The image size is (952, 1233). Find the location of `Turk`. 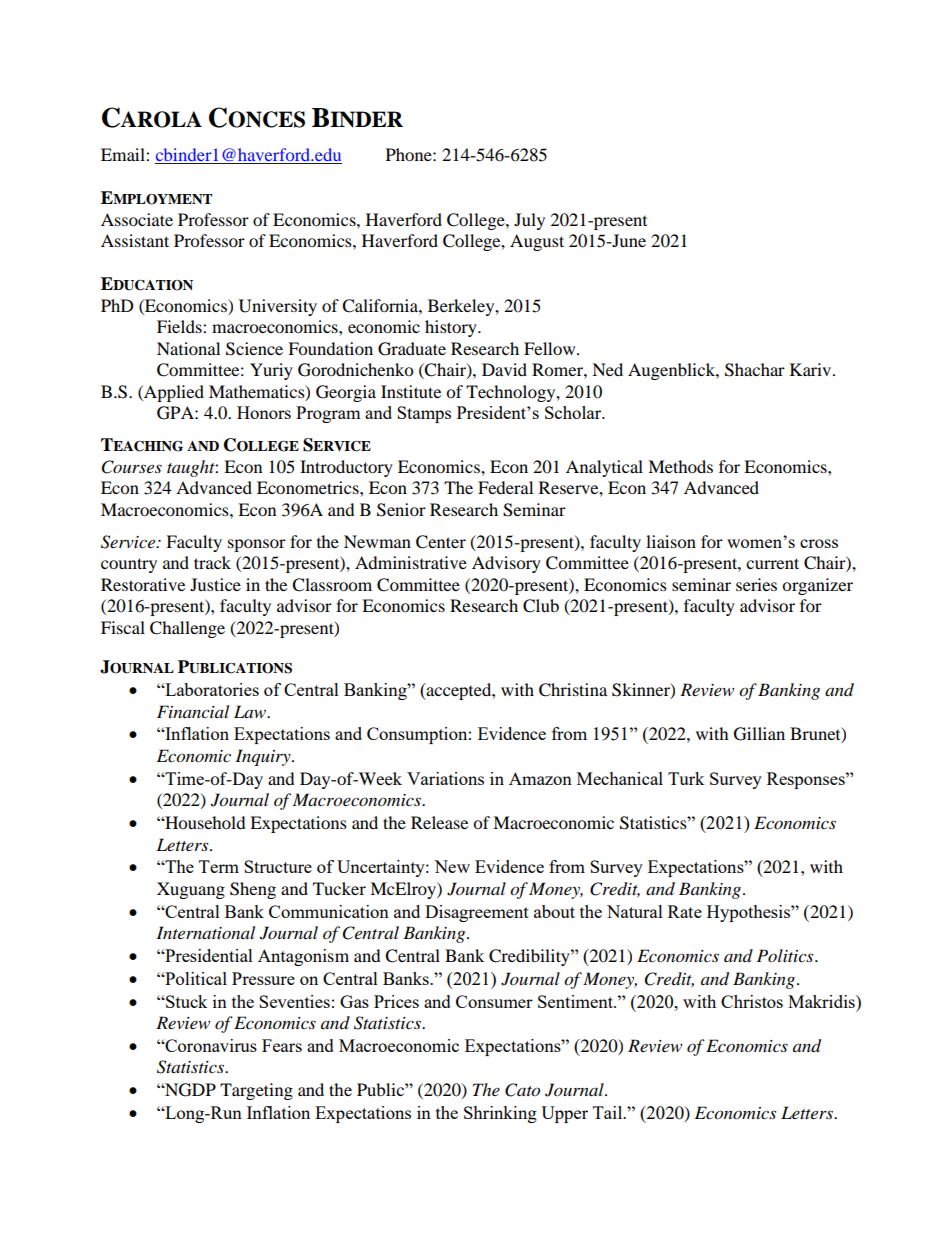

Turk is located at coordinates (686, 778).
